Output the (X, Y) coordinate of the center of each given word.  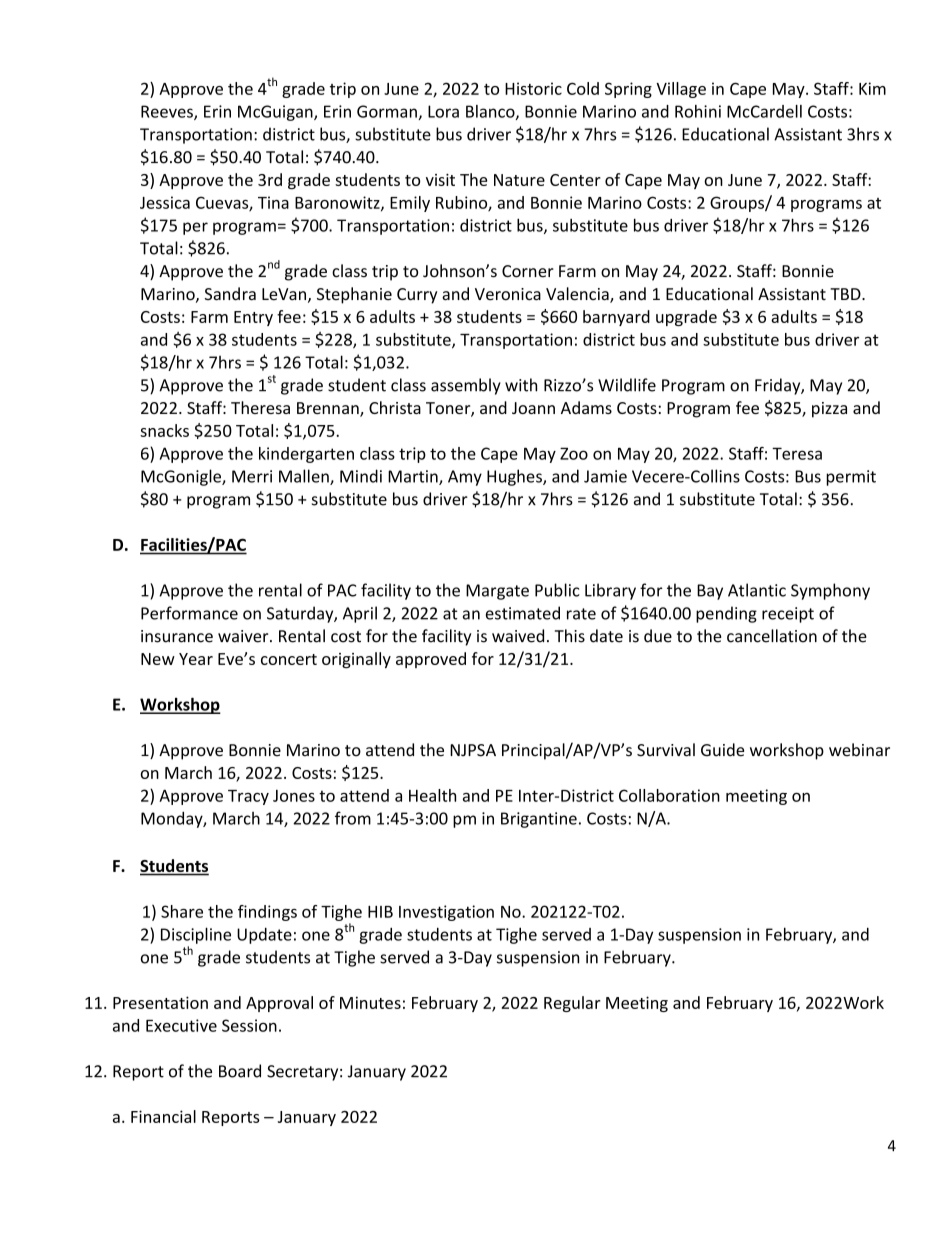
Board (240, 1071)
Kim (872, 88)
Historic (533, 88)
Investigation (446, 913)
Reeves (168, 112)
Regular (572, 1004)
